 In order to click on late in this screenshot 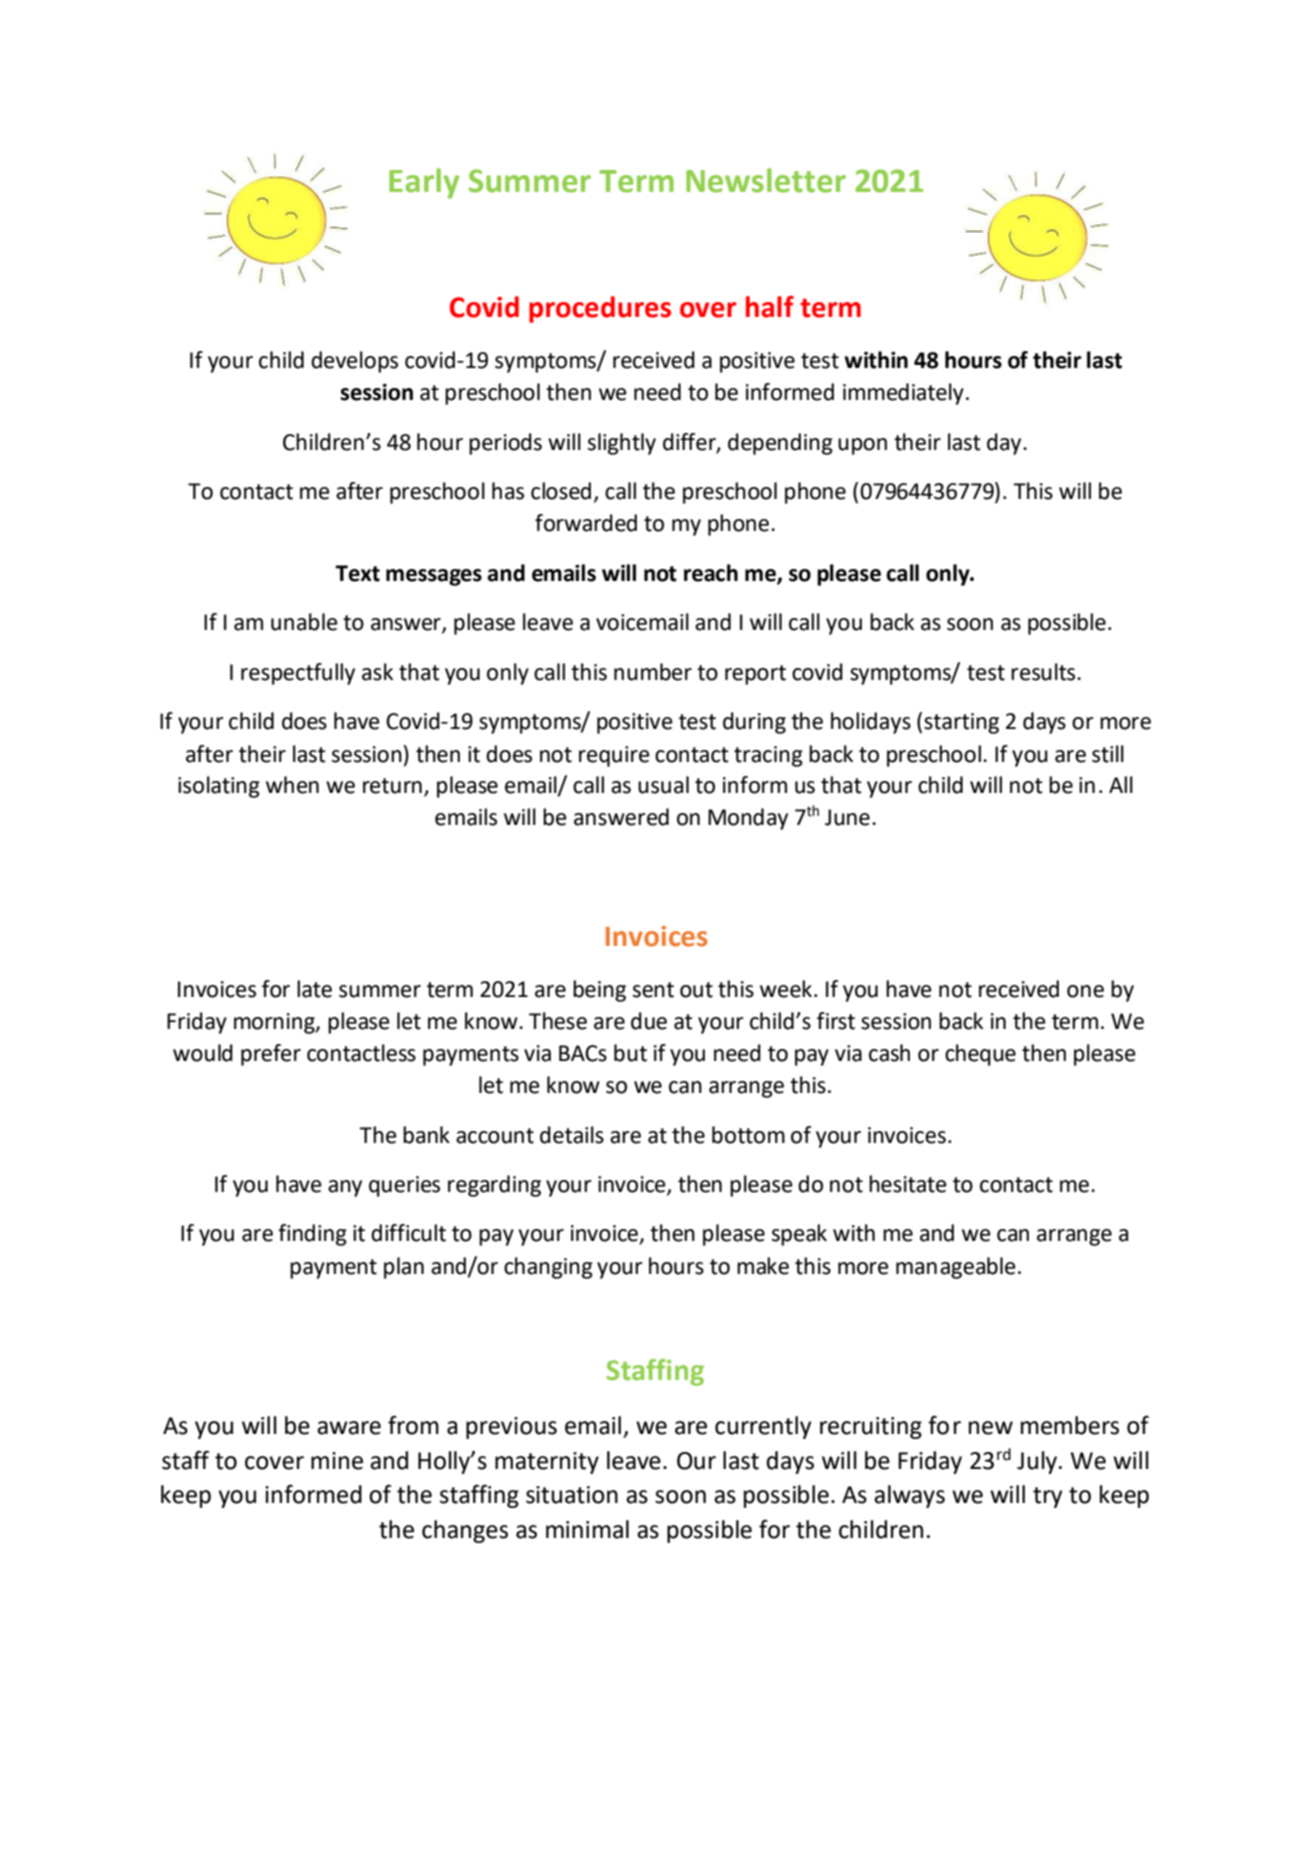, I will do `click(314, 989)`.
